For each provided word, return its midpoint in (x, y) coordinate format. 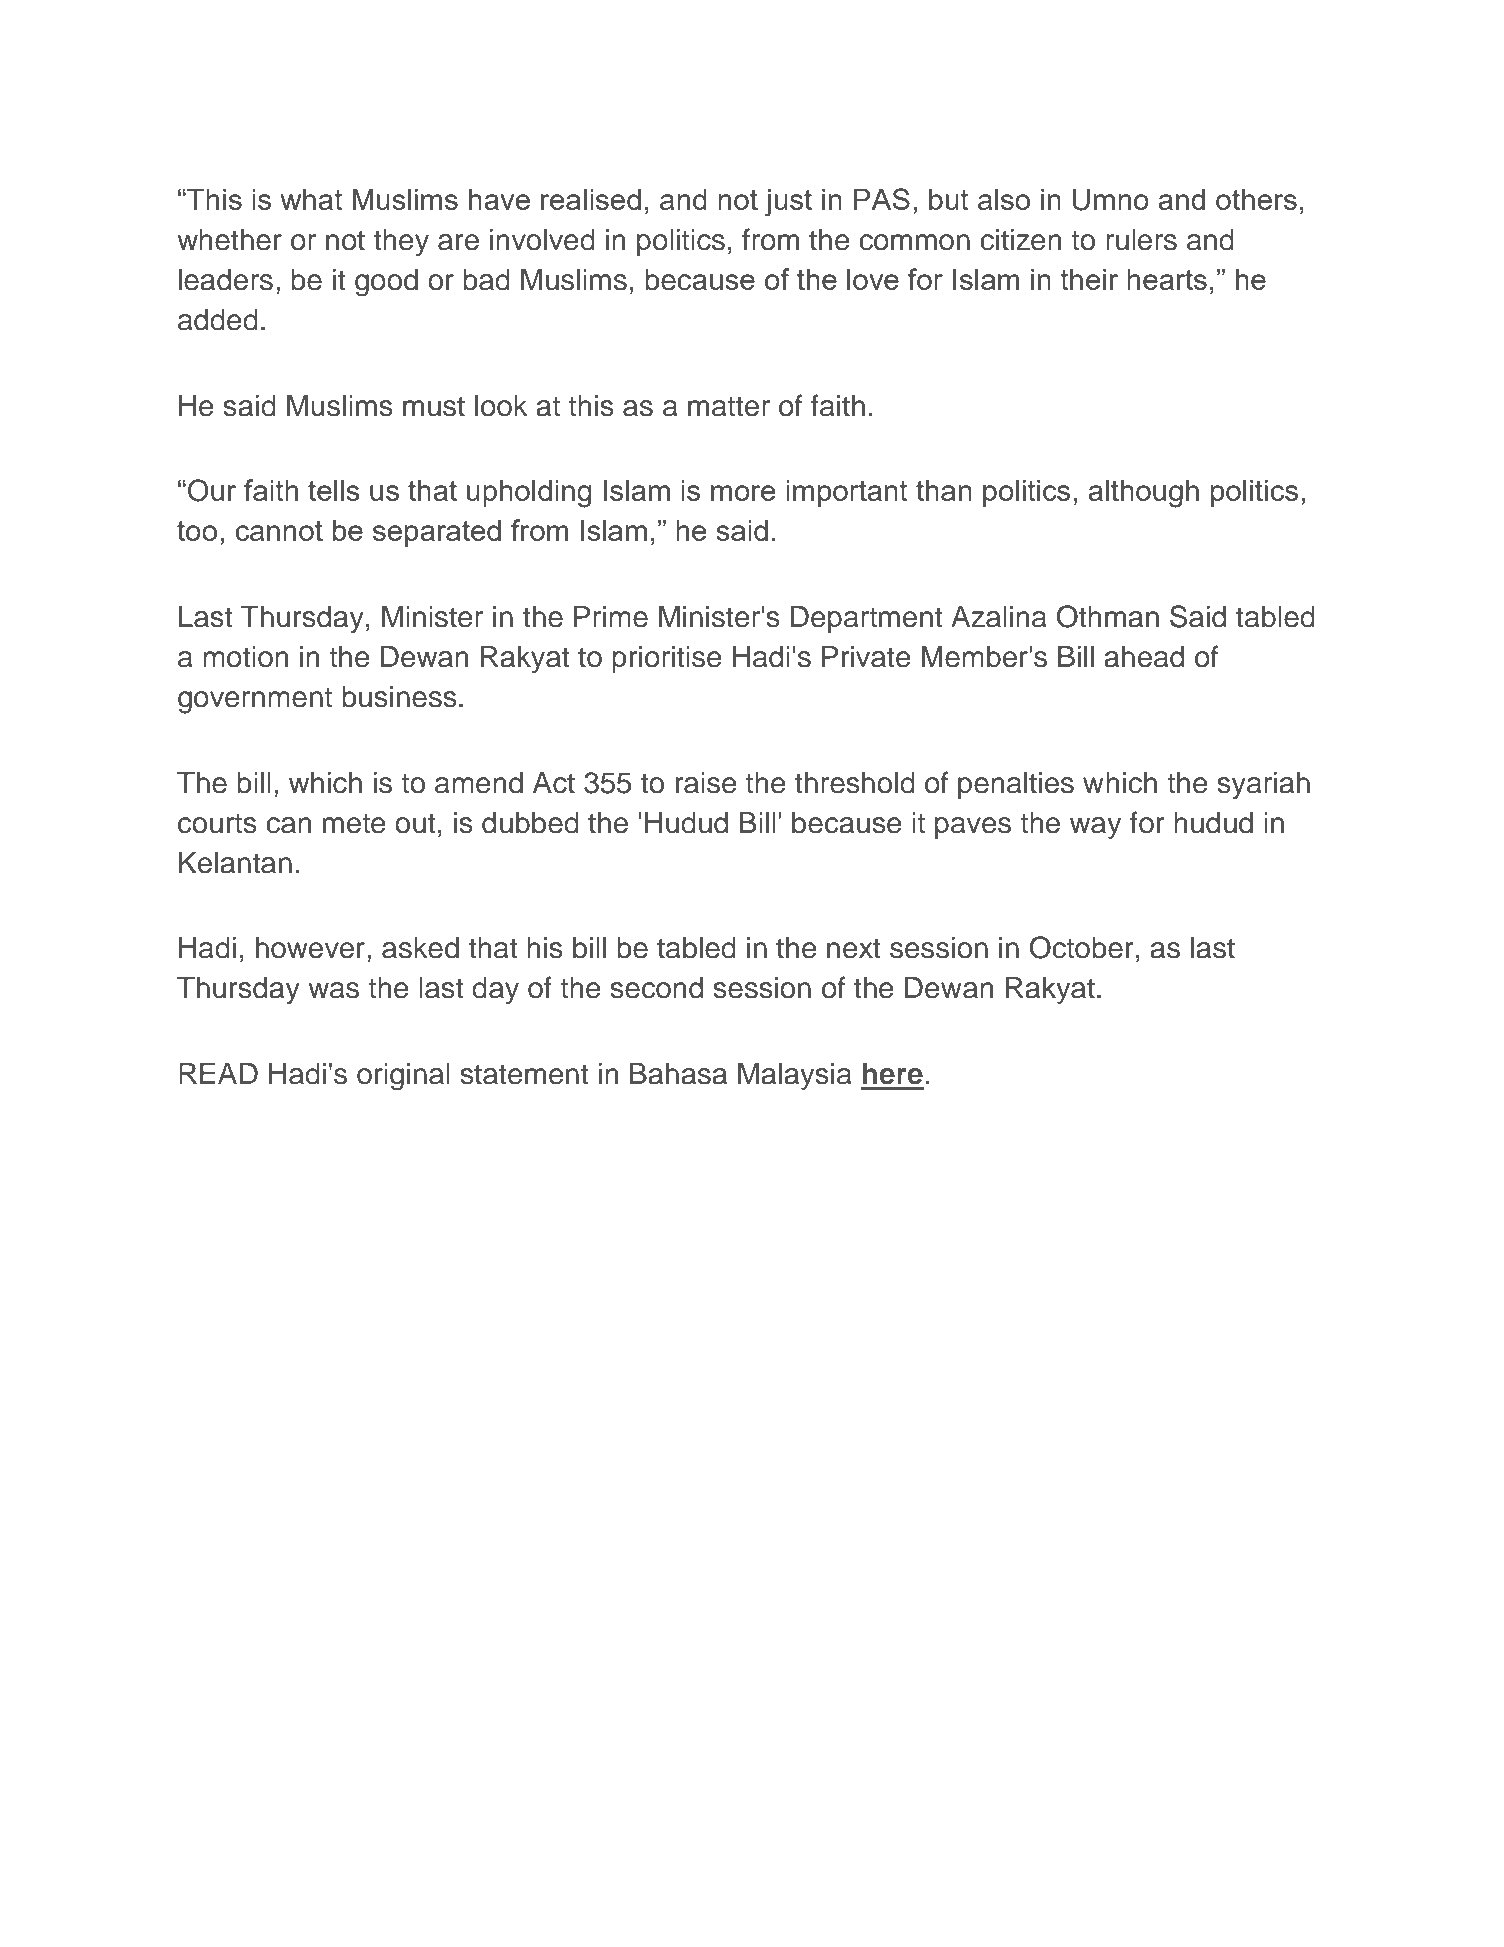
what (311, 199)
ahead (1144, 657)
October (1081, 947)
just (788, 203)
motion (245, 657)
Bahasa (678, 1074)
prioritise (667, 659)
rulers (1141, 240)
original (403, 1076)
